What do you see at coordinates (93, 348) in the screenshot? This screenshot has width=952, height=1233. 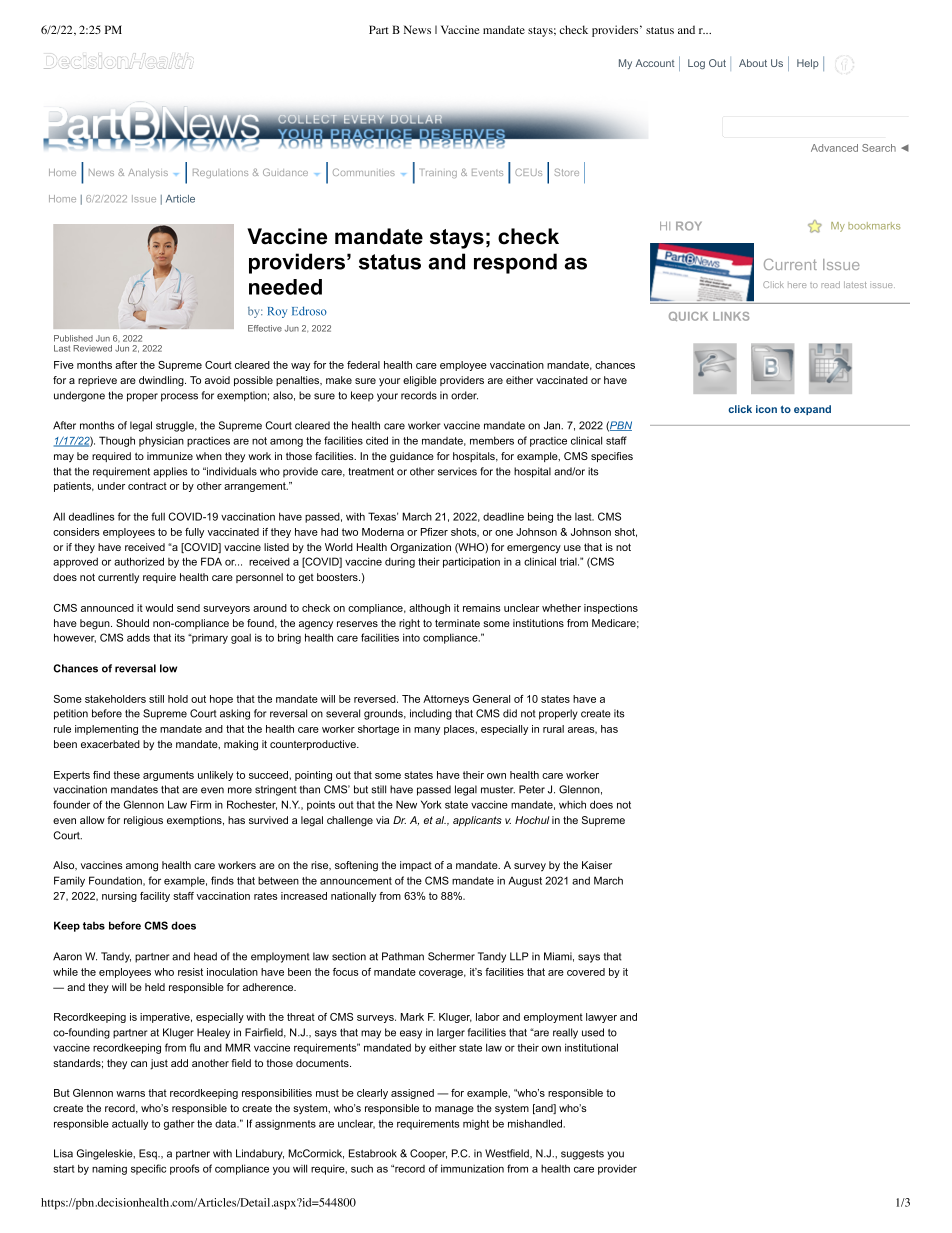 I see `Reviewed` at bounding box center [93, 348].
